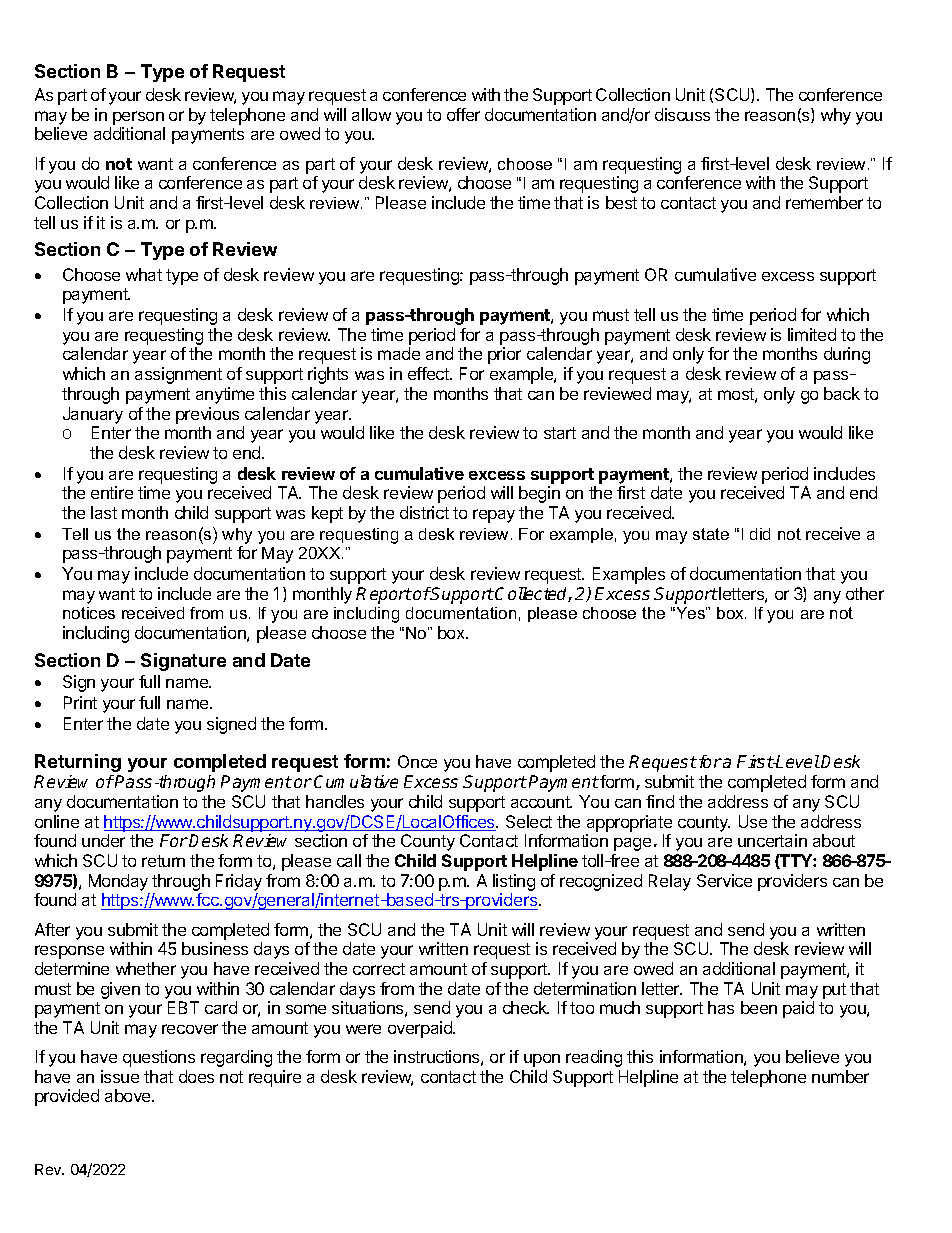 The width and height of the screenshot is (952, 1233). I want to click on what, so click(144, 274).
